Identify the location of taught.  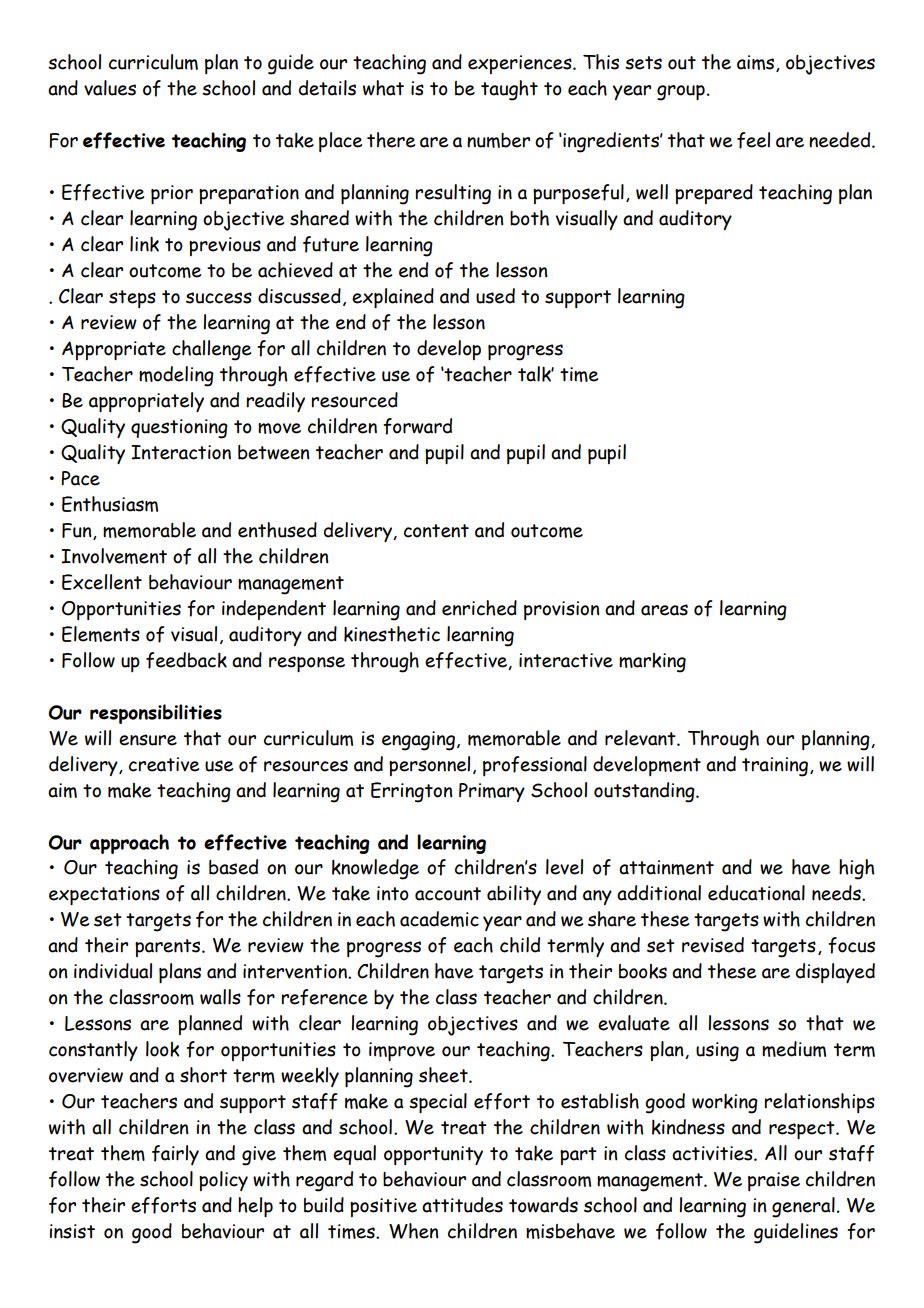
(509, 90).
